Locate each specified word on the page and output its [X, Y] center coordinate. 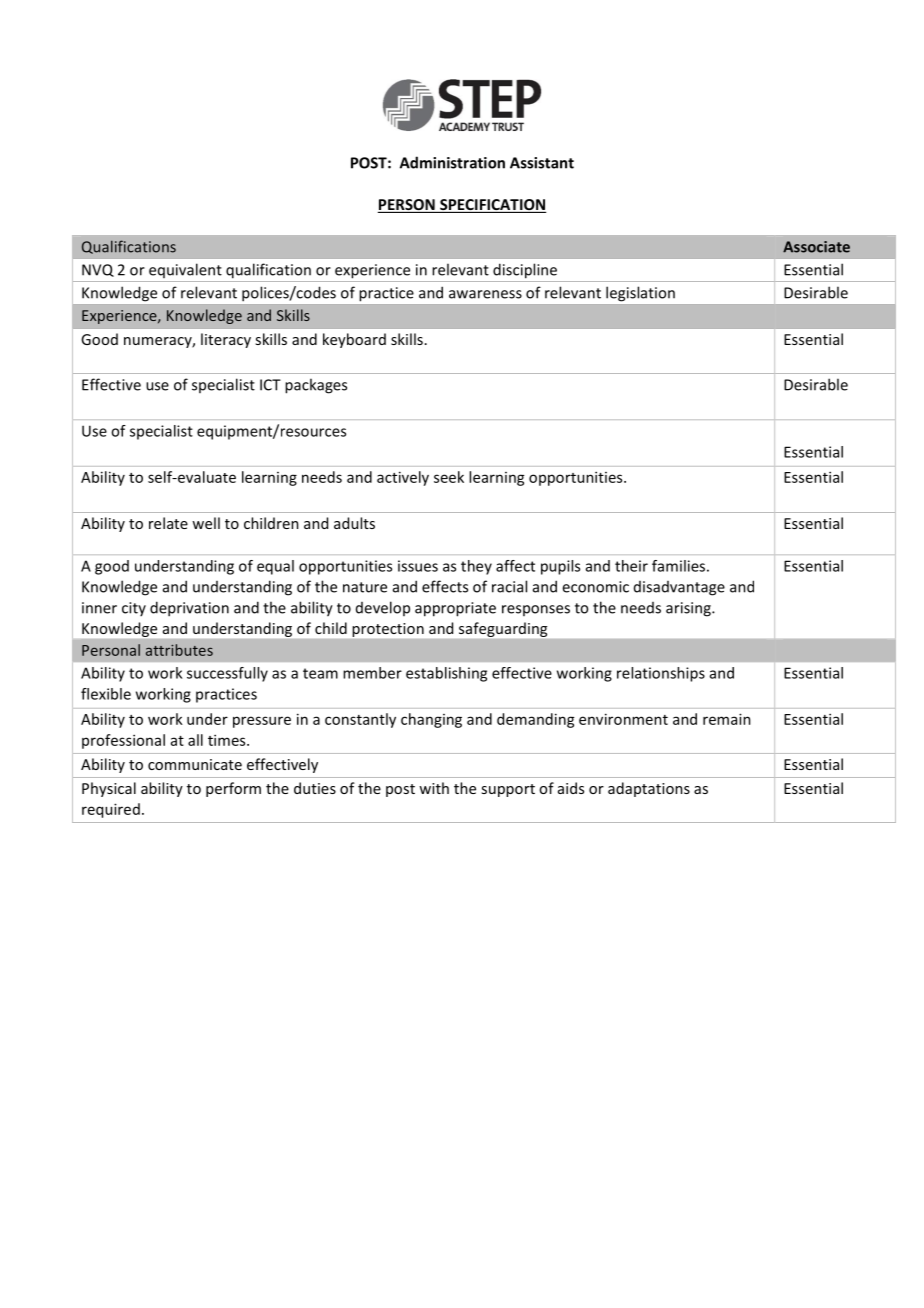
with [434, 788]
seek [449, 477]
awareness [485, 294]
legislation [640, 294]
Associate [816, 247]
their [631, 566]
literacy [226, 340]
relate [168, 523]
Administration [452, 162]
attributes [179, 650]
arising [689, 609]
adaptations [649, 789]
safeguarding [503, 629]
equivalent [185, 270]
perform [233, 789]
